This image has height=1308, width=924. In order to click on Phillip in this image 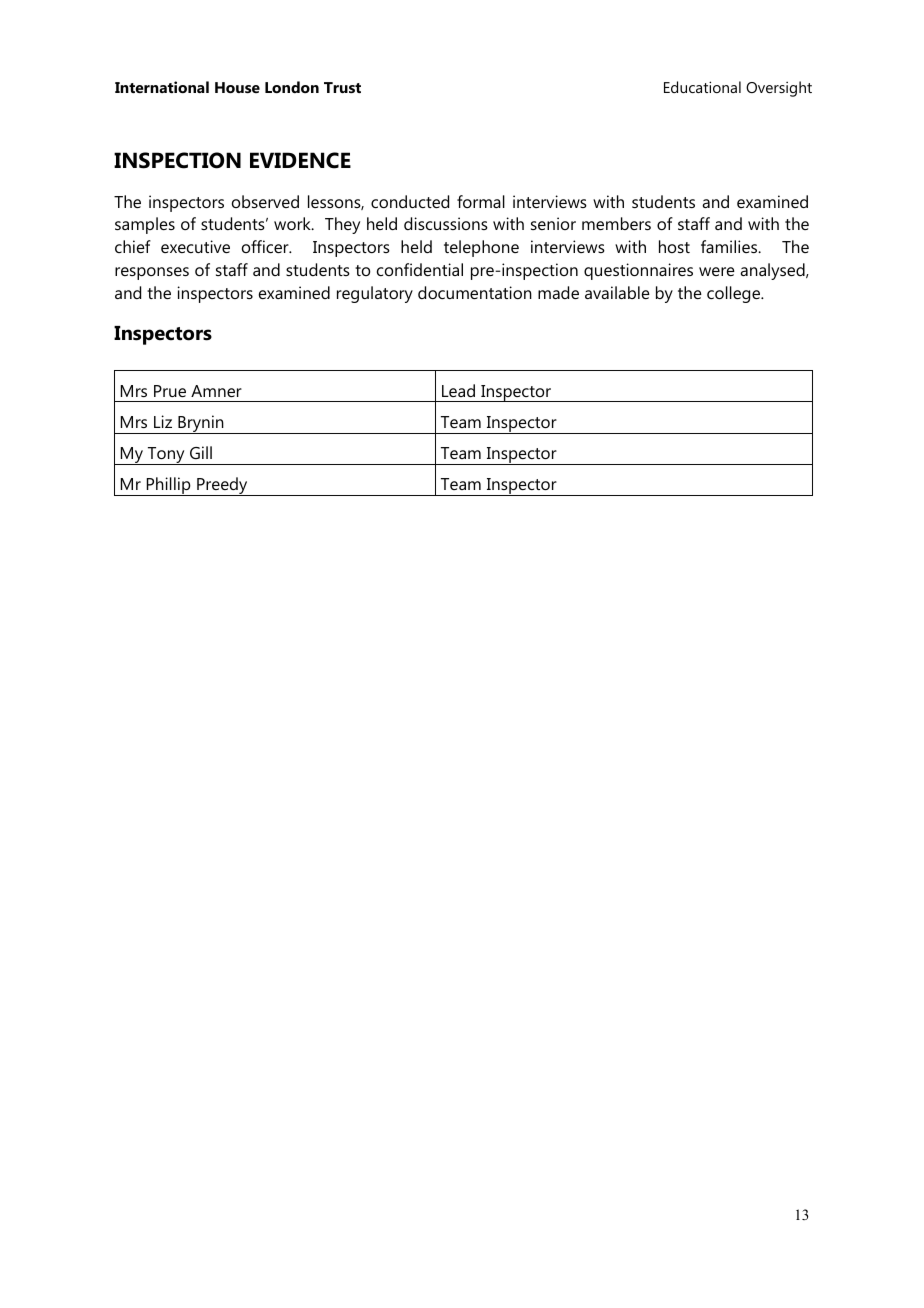, I will do `click(168, 486)`.
